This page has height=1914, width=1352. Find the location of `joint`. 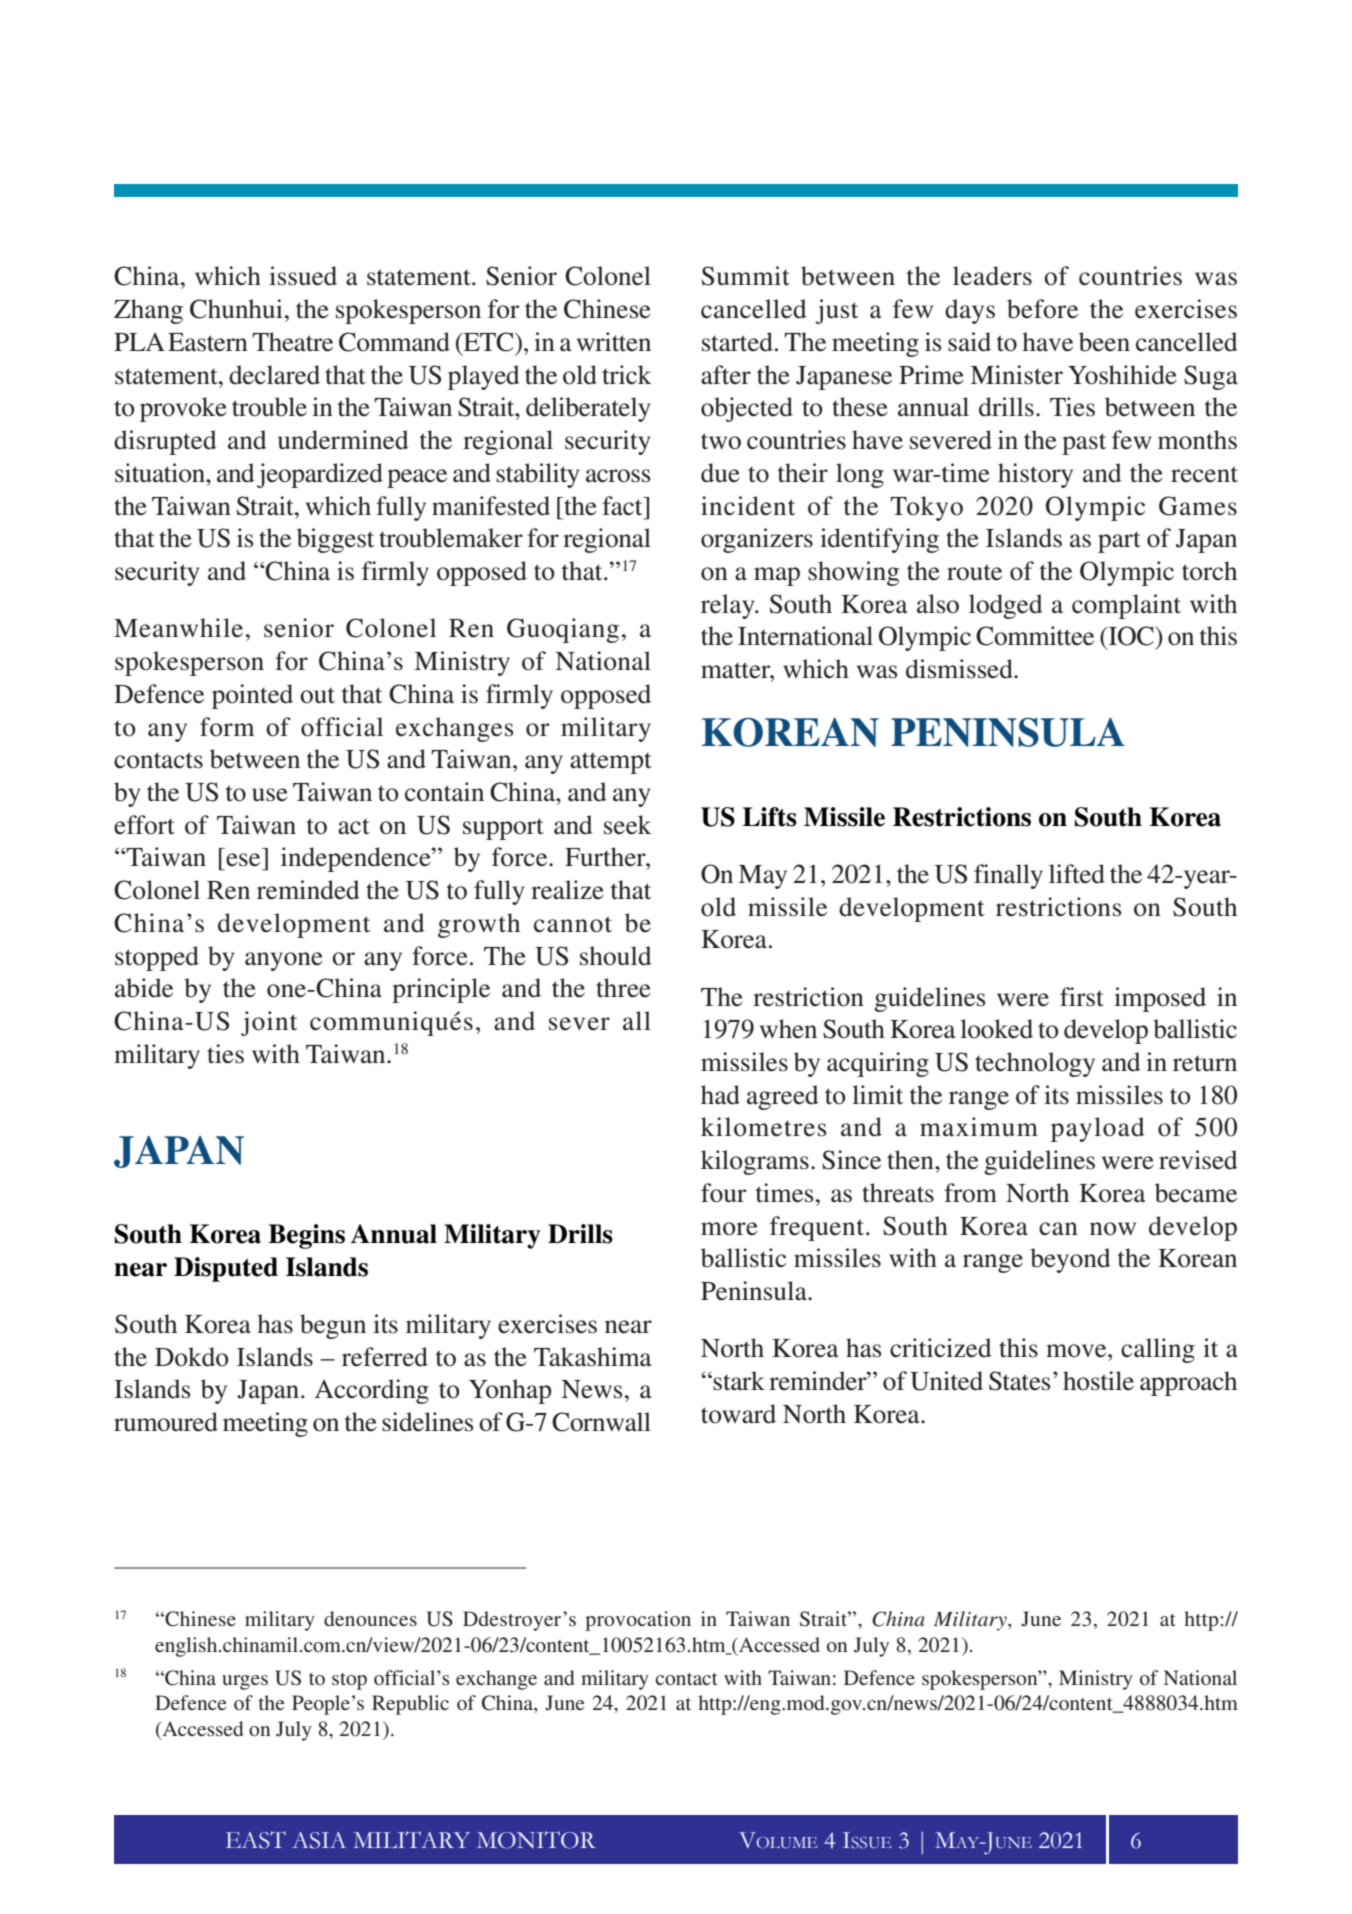

joint is located at coordinates (269, 1023).
